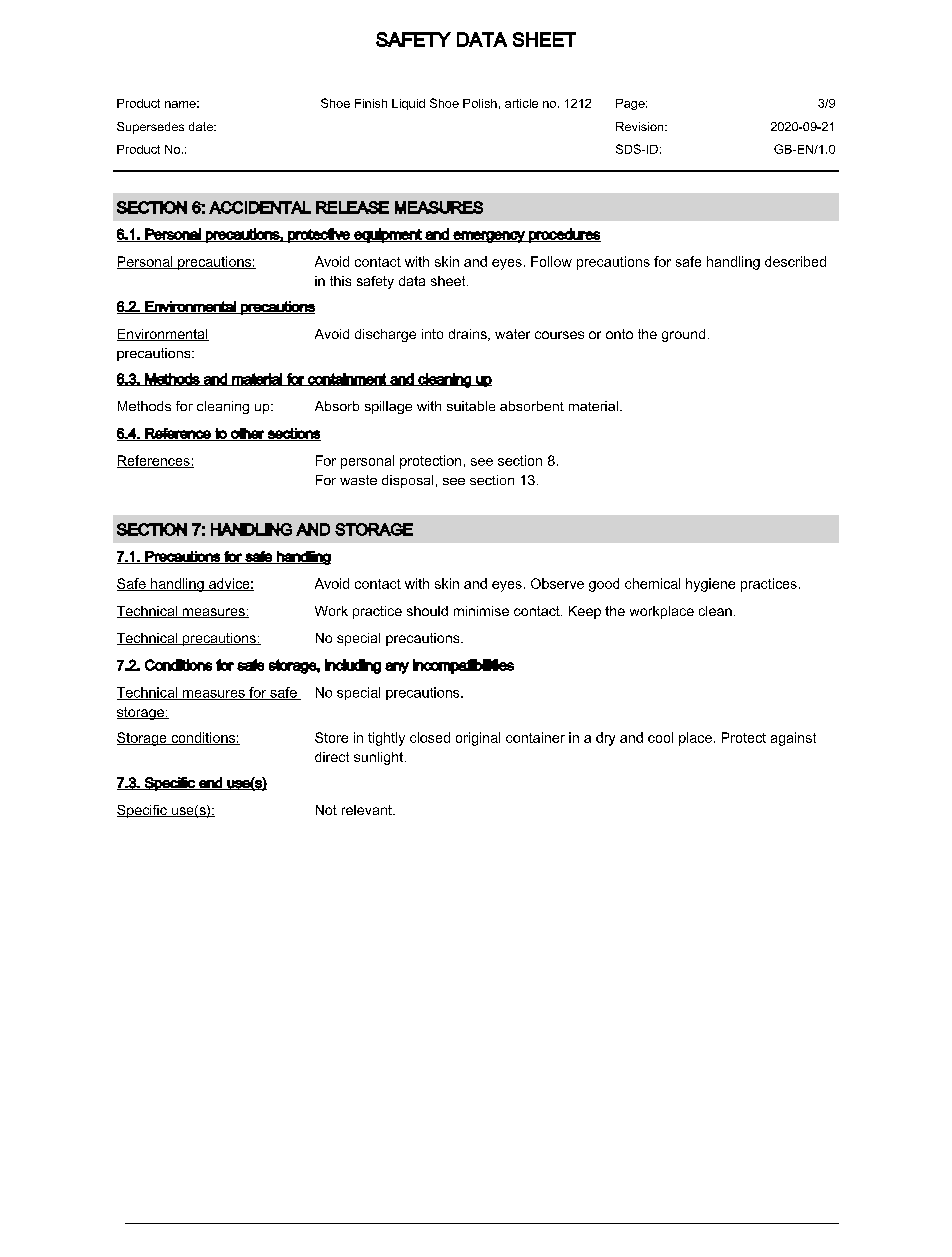 Image resolution: width=952 pixels, height=1257 pixels. Describe the element at coordinates (478, 739) in the screenshot. I see `original` at that location.
